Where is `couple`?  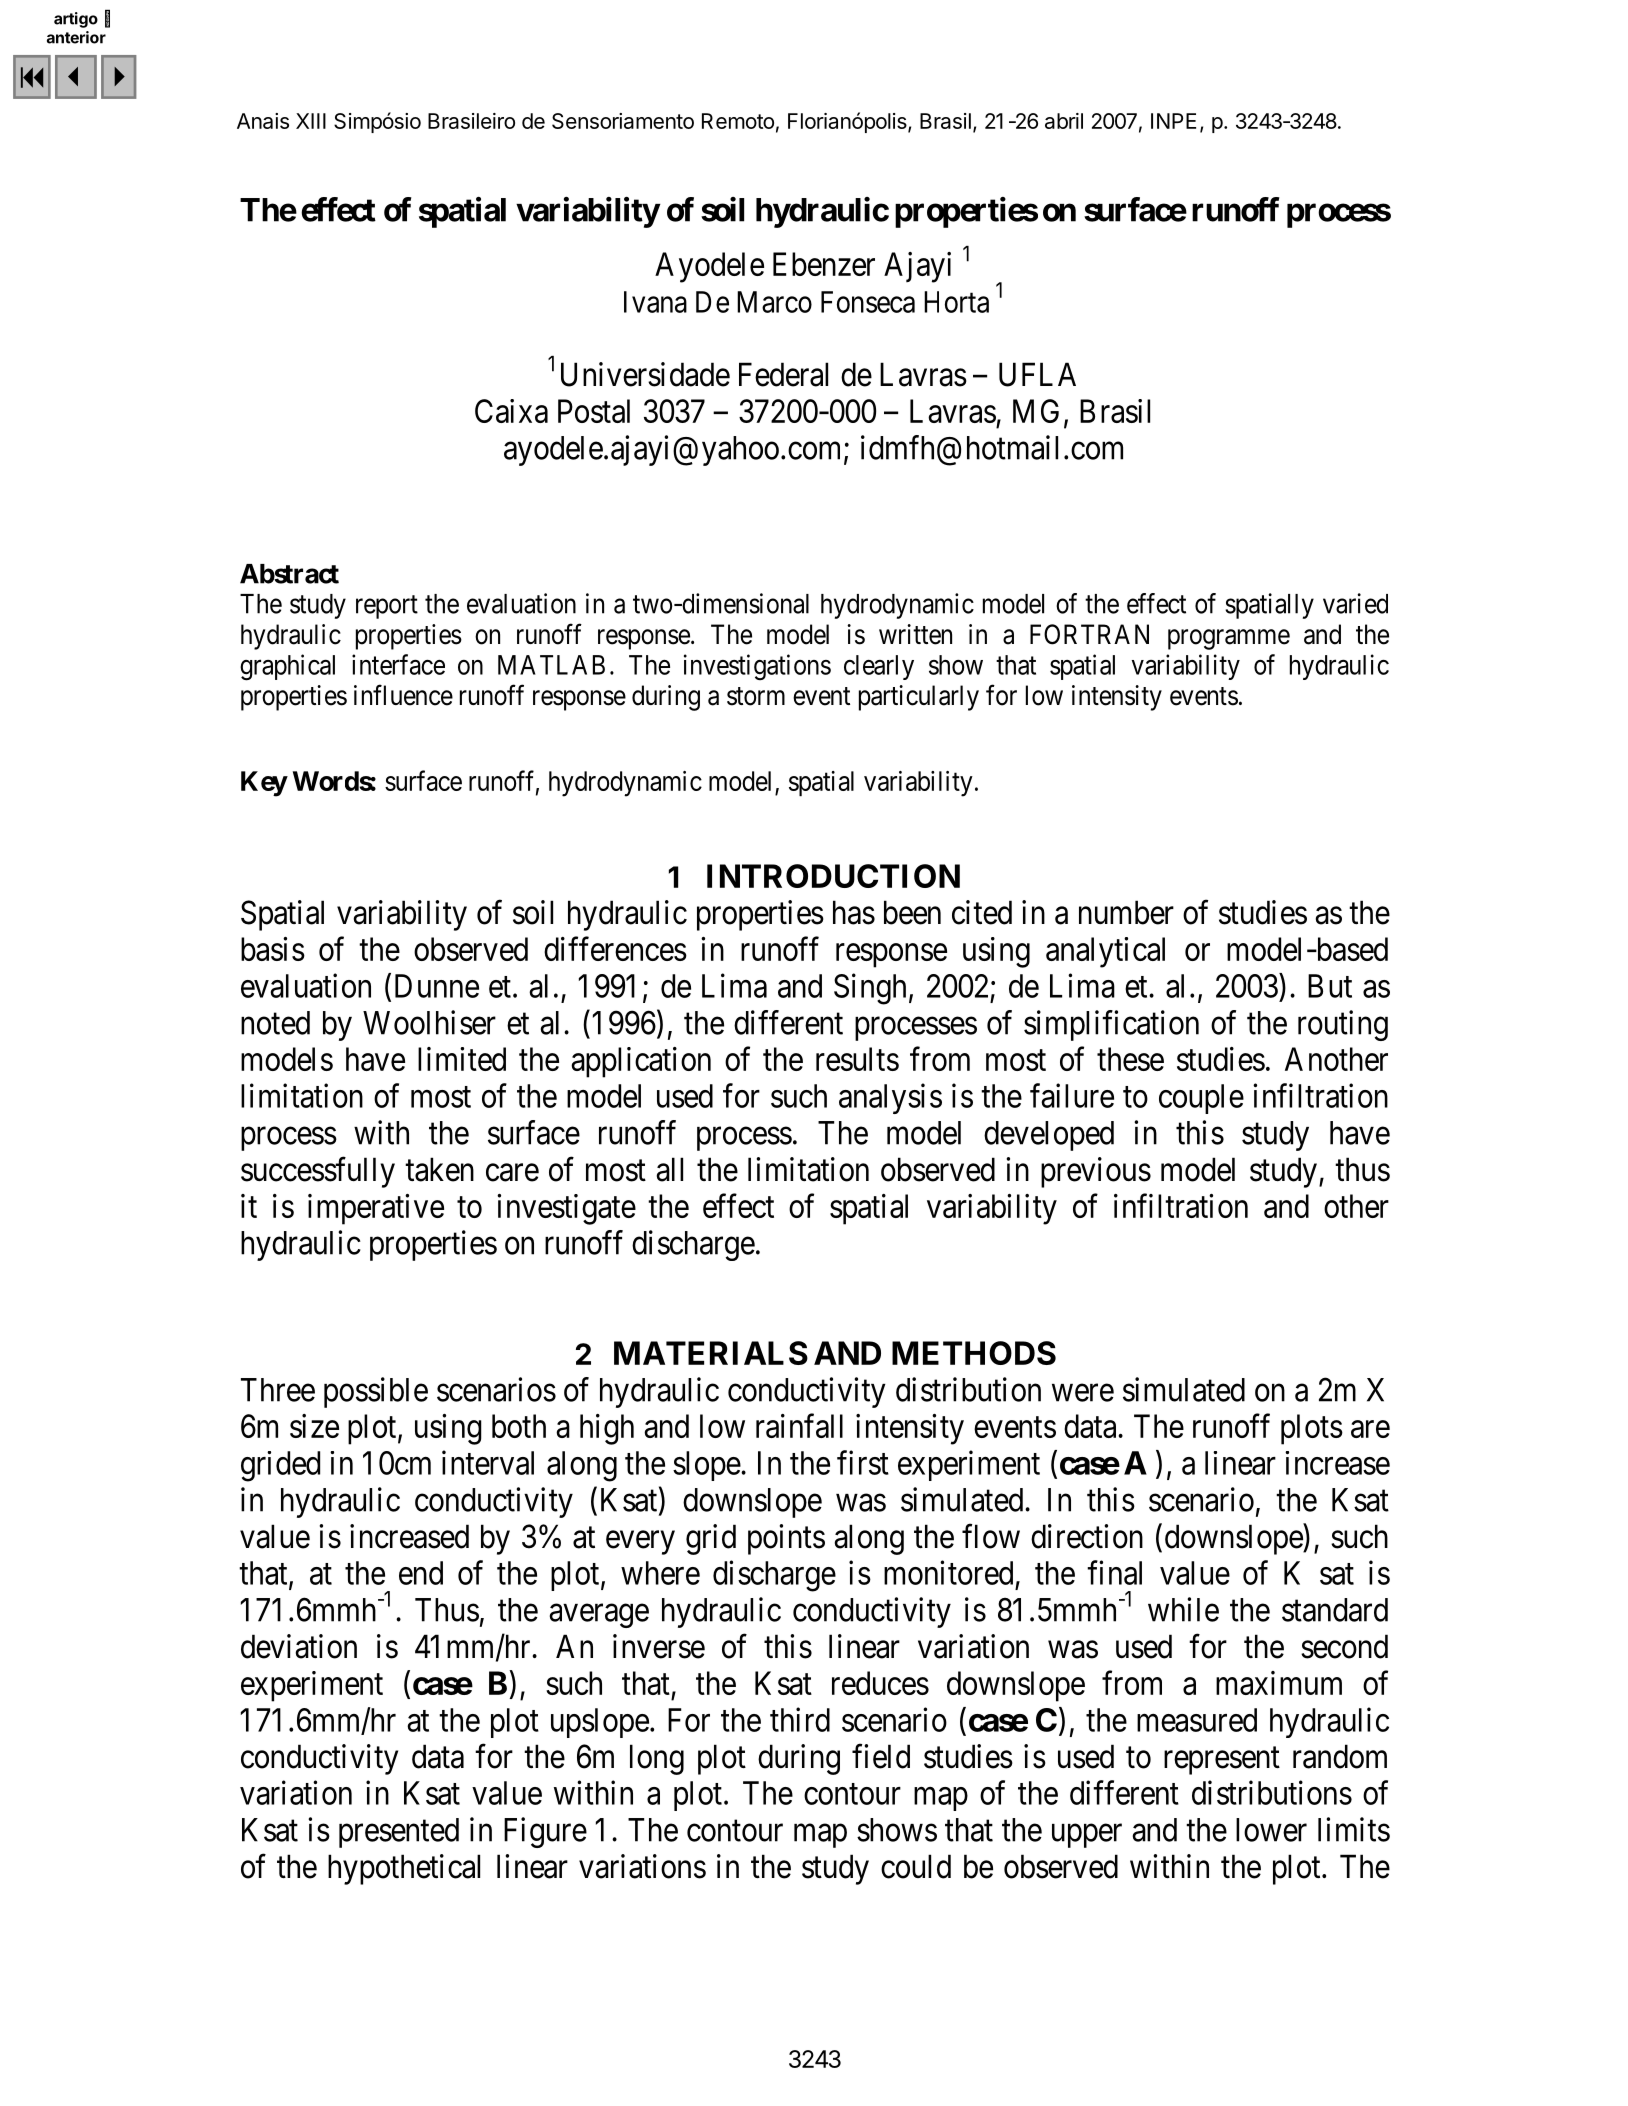 couple is located at coordinates (1201, 1099).
